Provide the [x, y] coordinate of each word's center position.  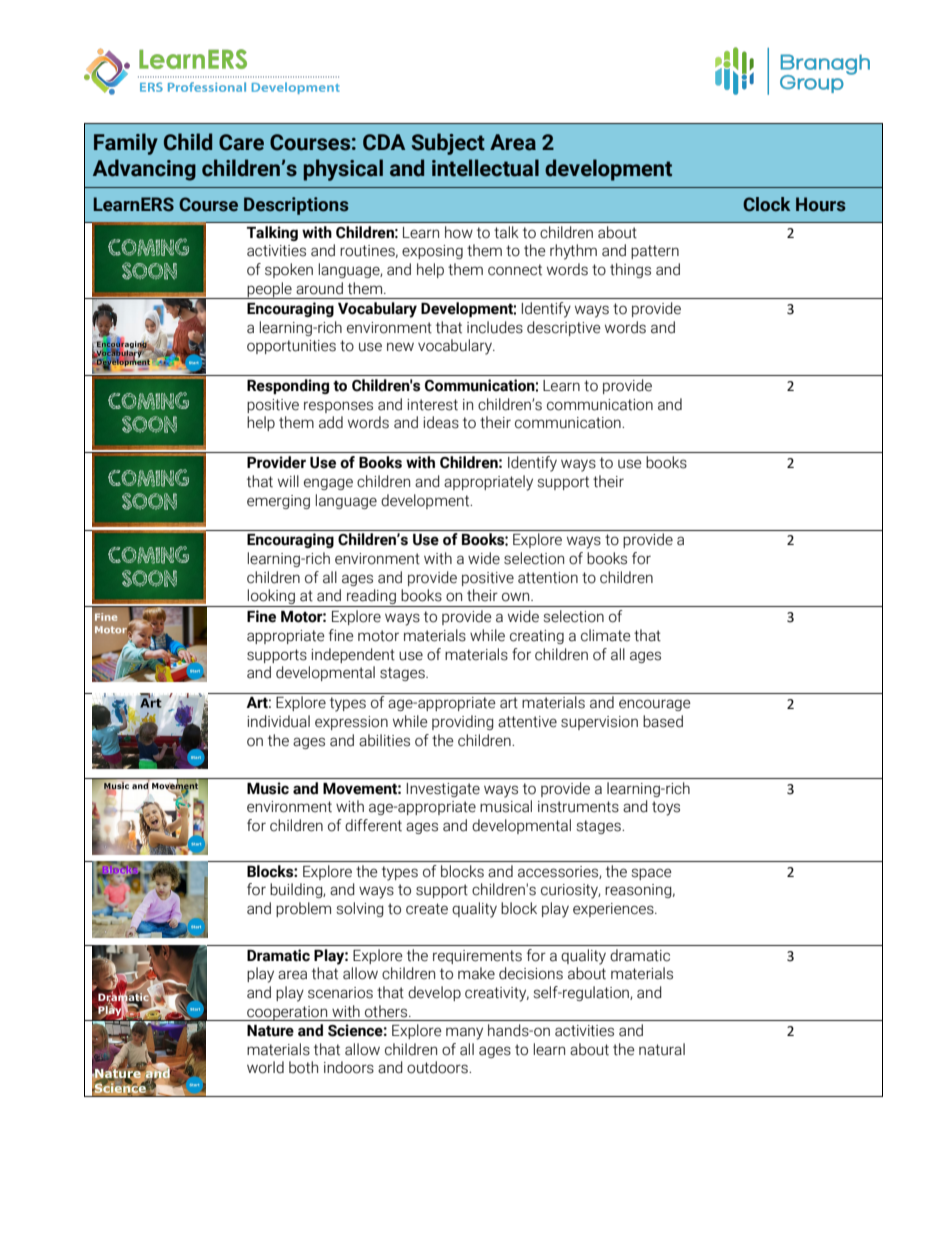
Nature [270, 1031]
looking [271, 598]
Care [241, 142]
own [517, 597]
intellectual [485, 168]
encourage [655, 705]
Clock [767, 204]
